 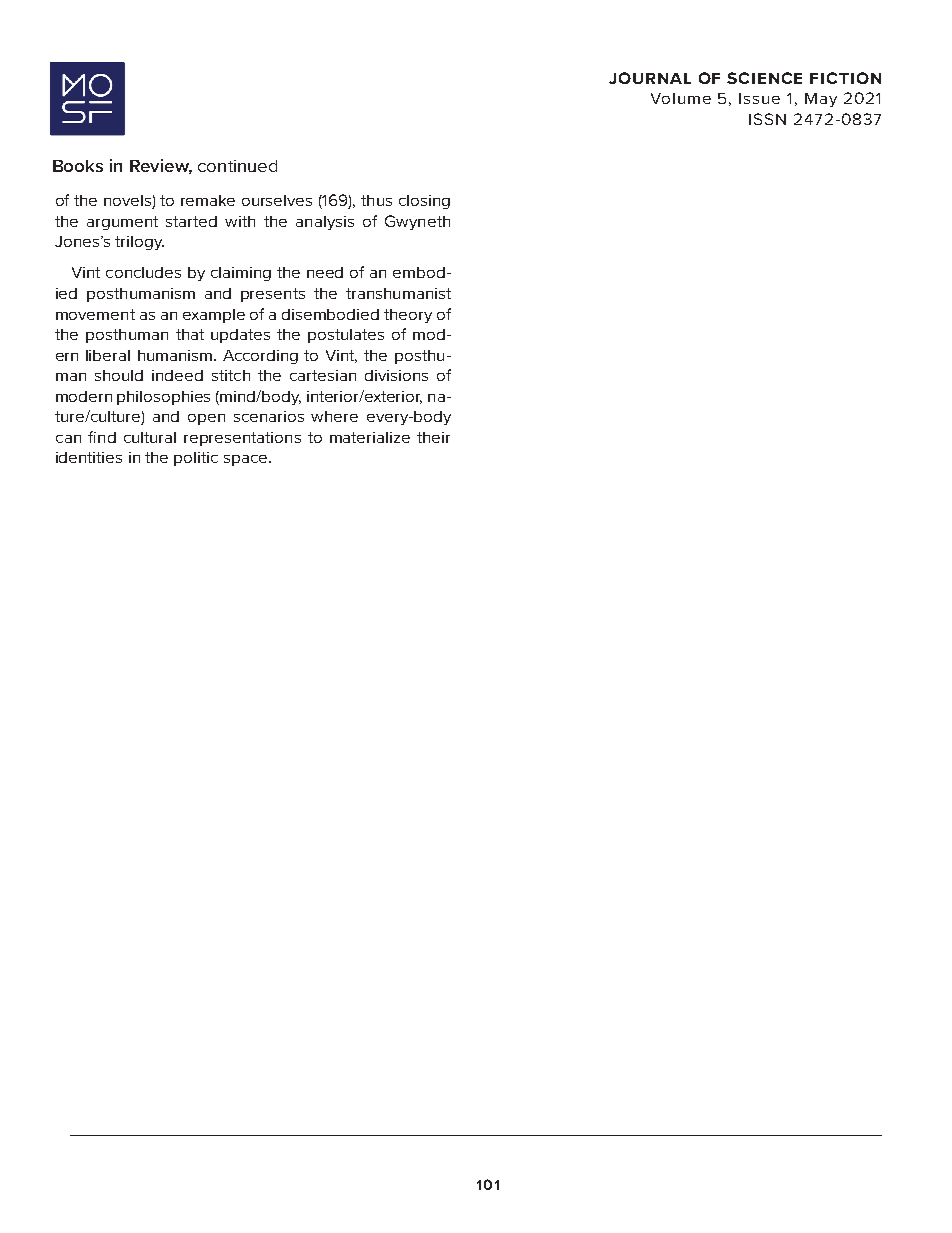 What do you see at coordinates (237, 166) in the page?
I see `continued` at bounding box center [237, 166].
